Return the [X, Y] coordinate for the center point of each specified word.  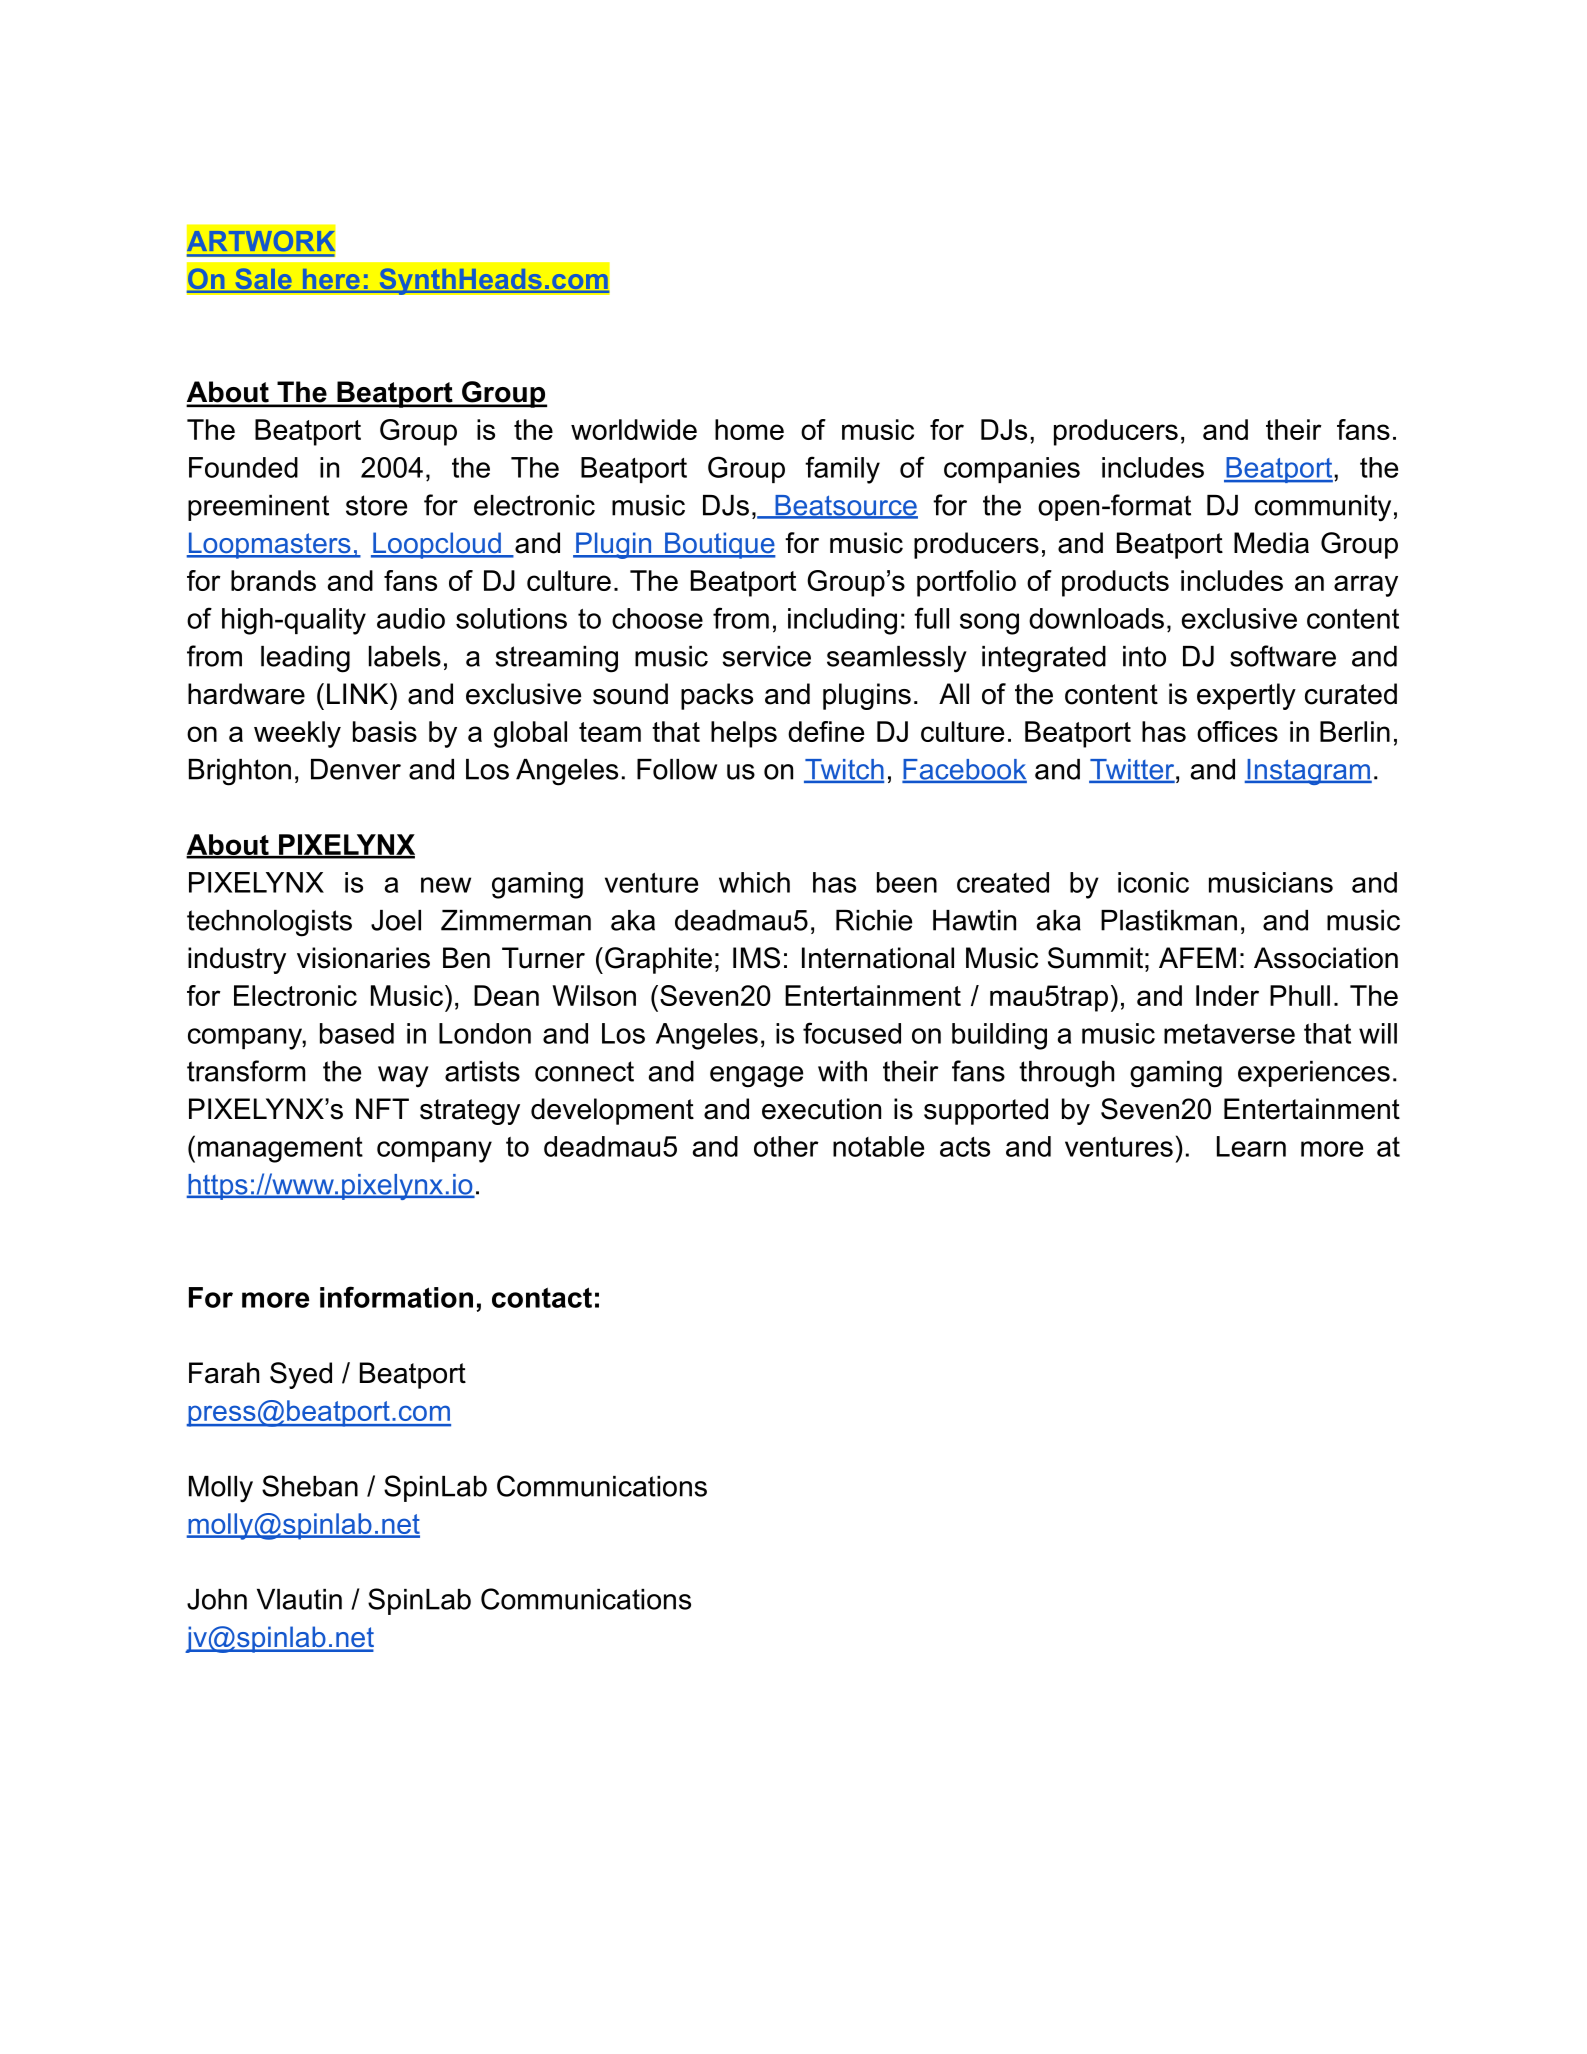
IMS [756, 958]
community [1323, 508]
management [280, 1150]
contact [542, 1297]
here [331, 280]
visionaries [363, 958]
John [217, 1599]
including [842, 621]
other [786, 1146]
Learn [1251, 1146]
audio [411, 618]
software [1283, 656]
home [749, 429]
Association [1326, 958]
